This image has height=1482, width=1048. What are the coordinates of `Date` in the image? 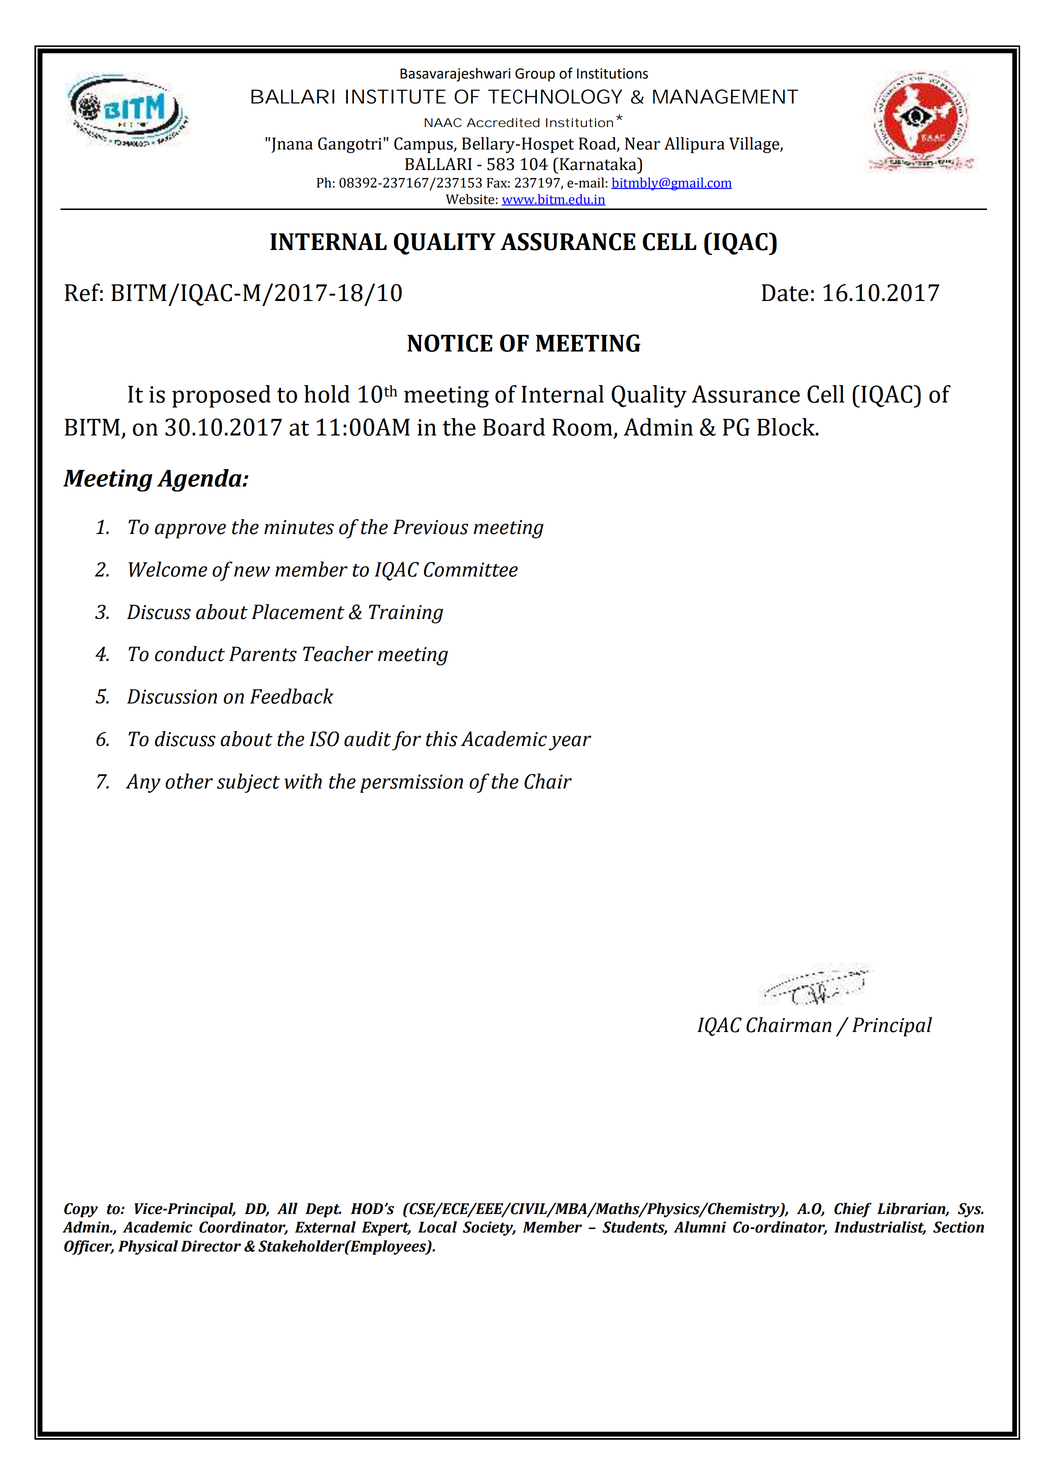 It's located at (785, 293).
